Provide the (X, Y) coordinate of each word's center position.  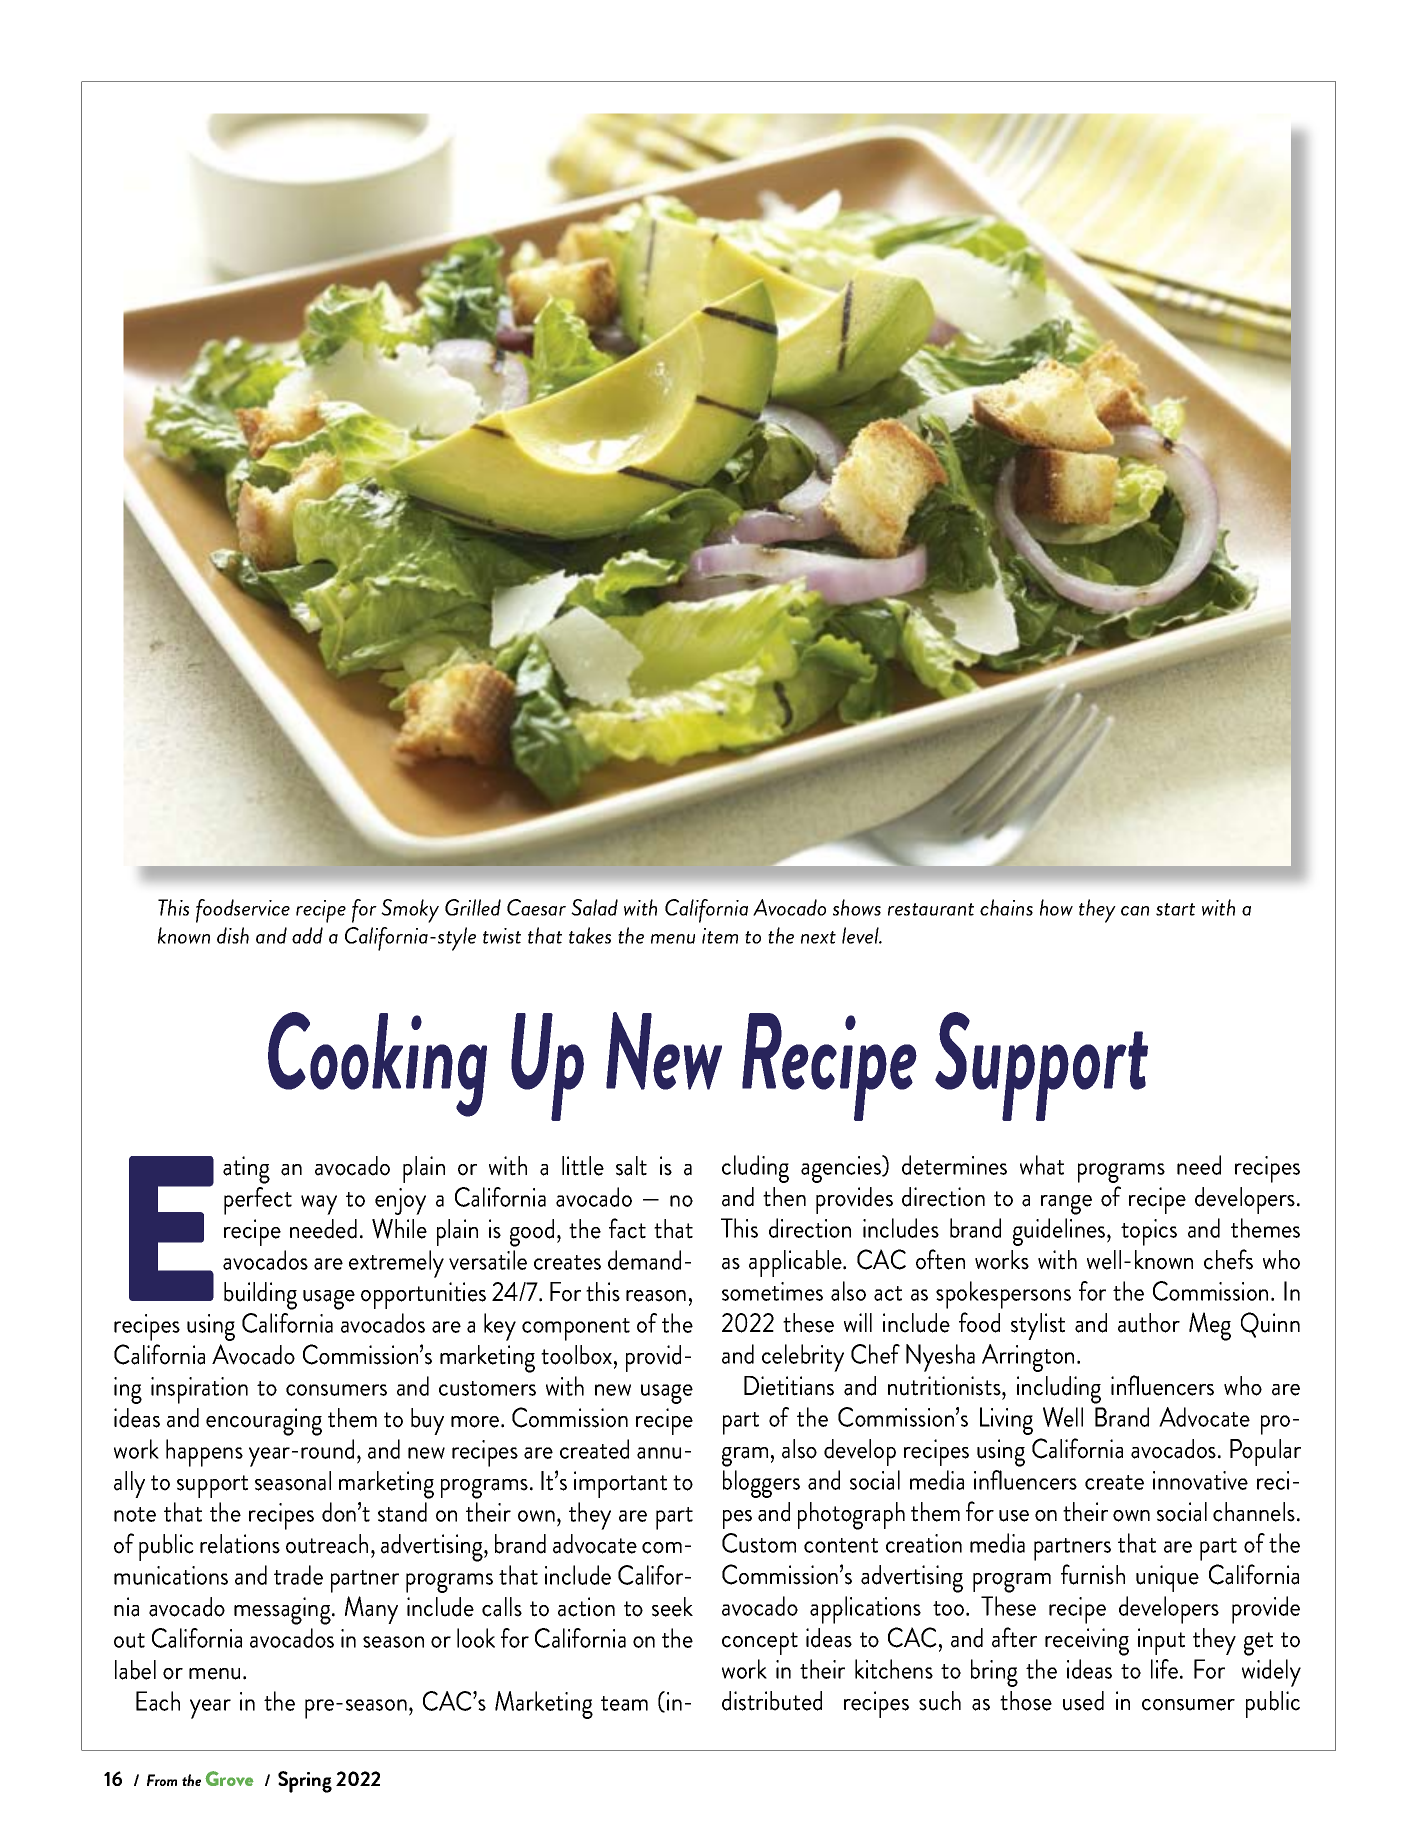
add (307, 935)
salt (631, 1166)
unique (1167, 1578)
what (1042, 1165)
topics (1149, 1232)
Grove (229, 1778)
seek (672, 1607)
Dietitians (789, 1386)
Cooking (377, 1064)
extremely (396, 1264)
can (1135, 911)
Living (1006, 1421)
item (720, 936)
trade (298, 1575)
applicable (796, 1263)
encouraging (264, 1422)
